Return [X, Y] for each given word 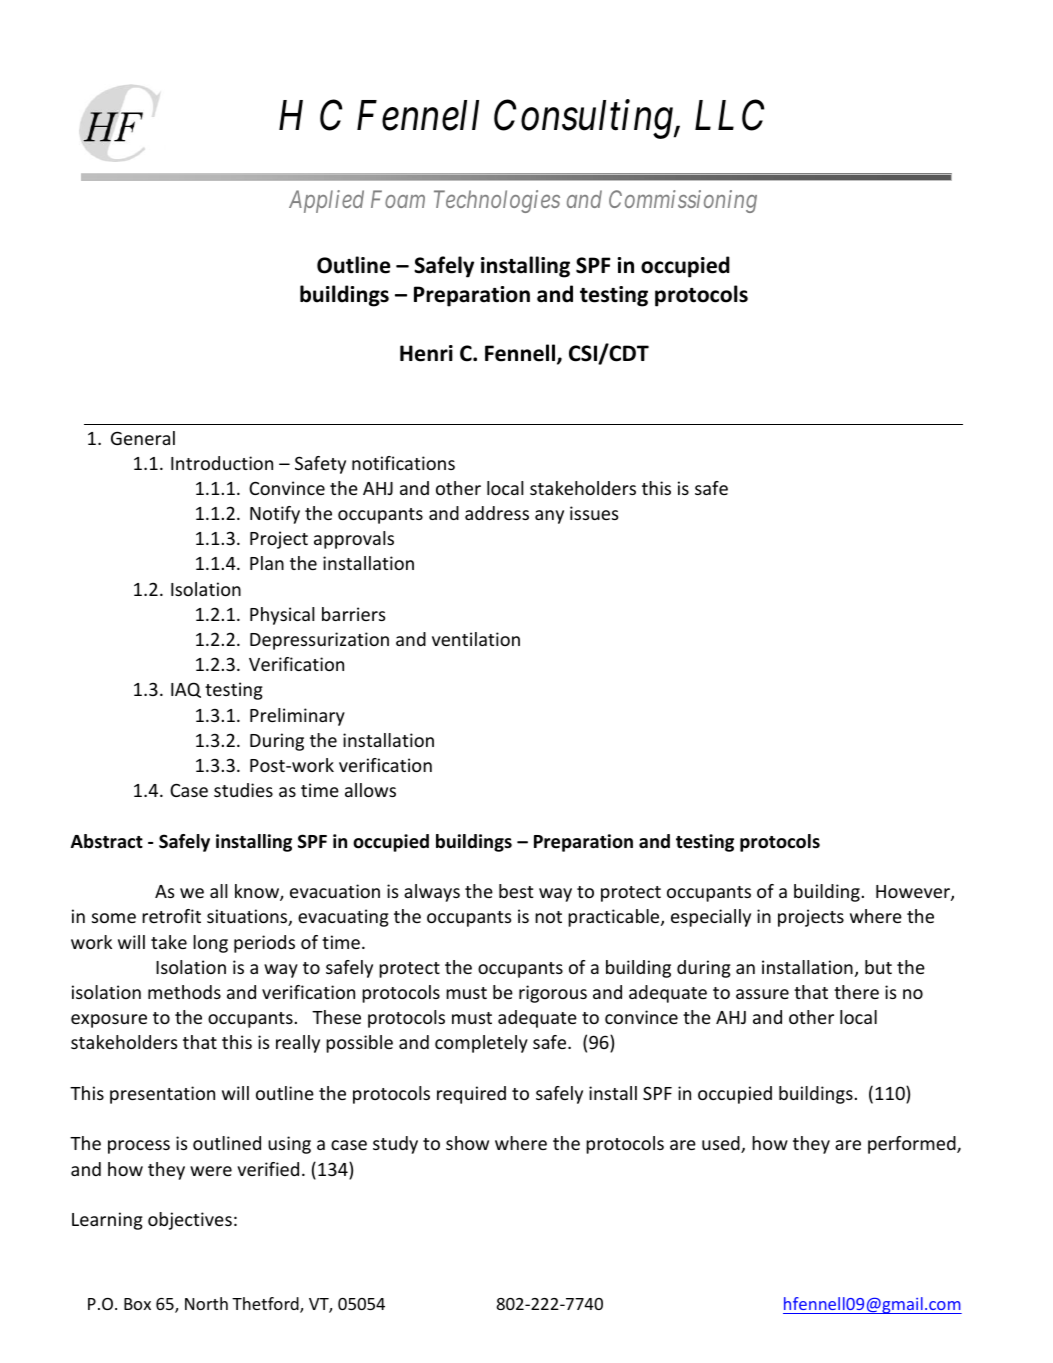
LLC [729, 115]
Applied [326, 201]
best [516, 891]
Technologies [497, 201]
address [497, 513]
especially [711, 918]
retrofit [171, 916]
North [206, 1303]
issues [594, 513]
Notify [275, 515]
